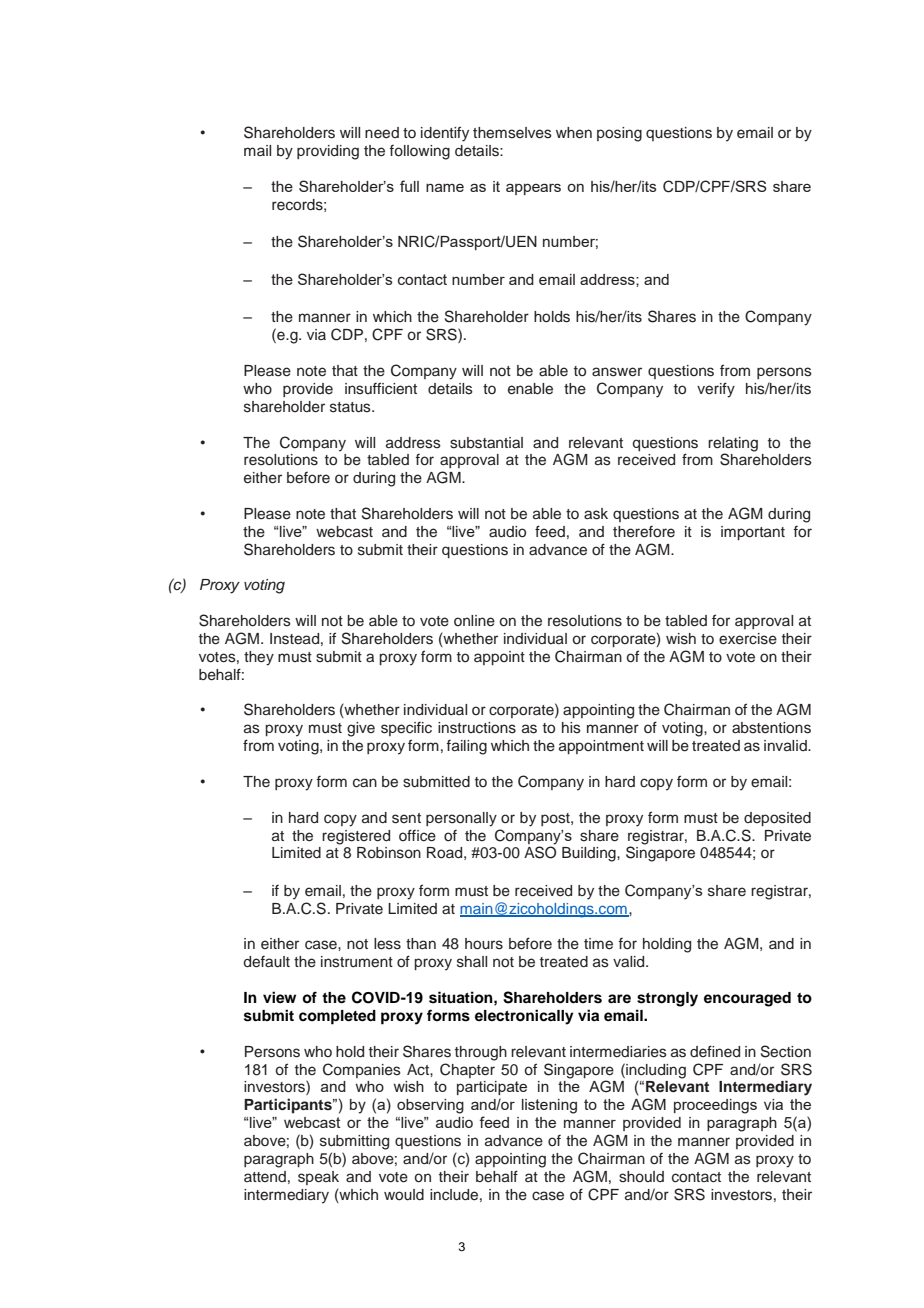 Image resolution: width=924 pixels, height=1308 pixels. Describe the element at coordinates (716, 390) in the screenshot. I see `verify` at that location.
